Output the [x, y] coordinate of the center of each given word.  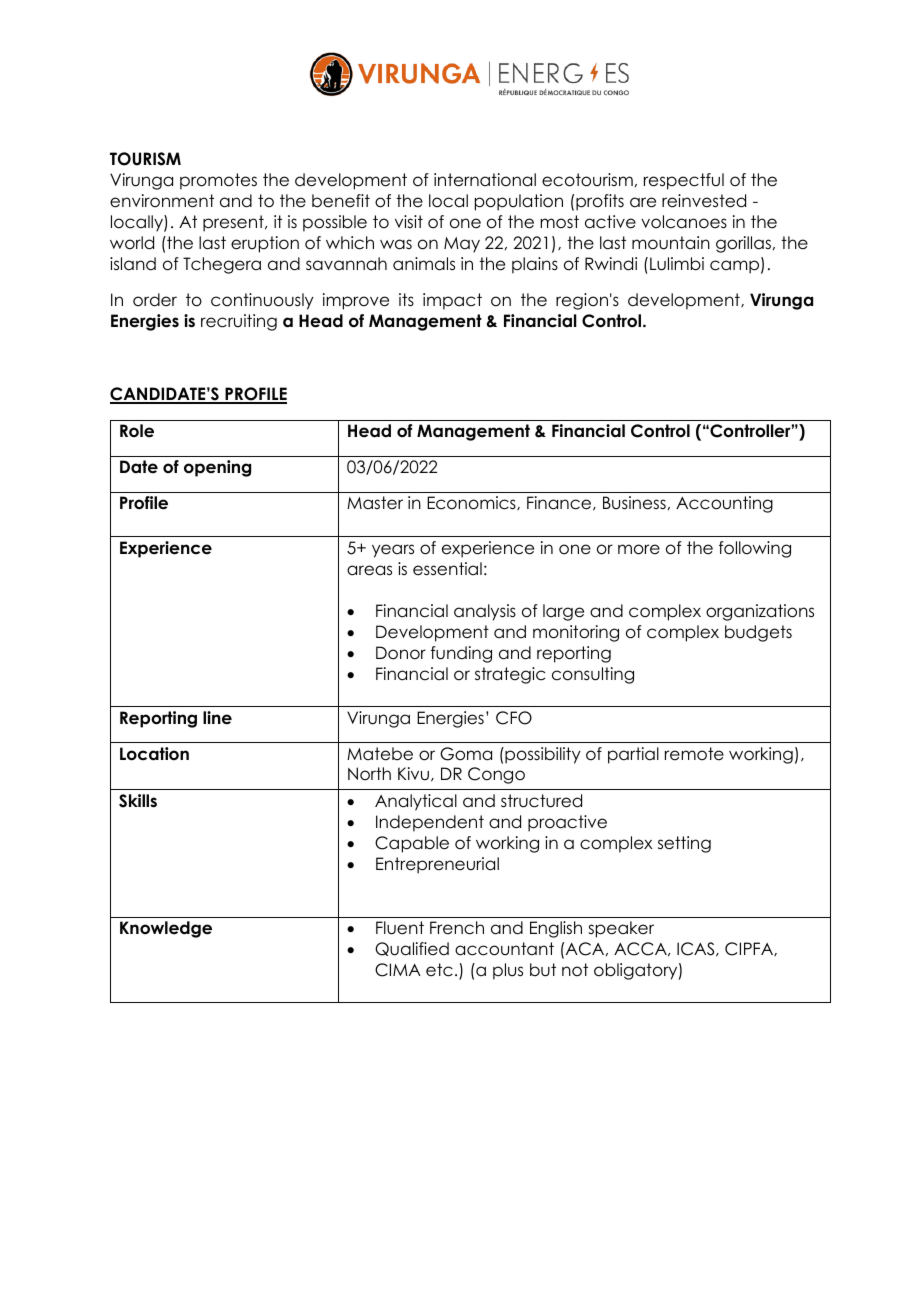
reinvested [704, 201]
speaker [621, 929]
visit [409, 221]
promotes [218, 181]
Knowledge [166, 929]
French [457, 928]
